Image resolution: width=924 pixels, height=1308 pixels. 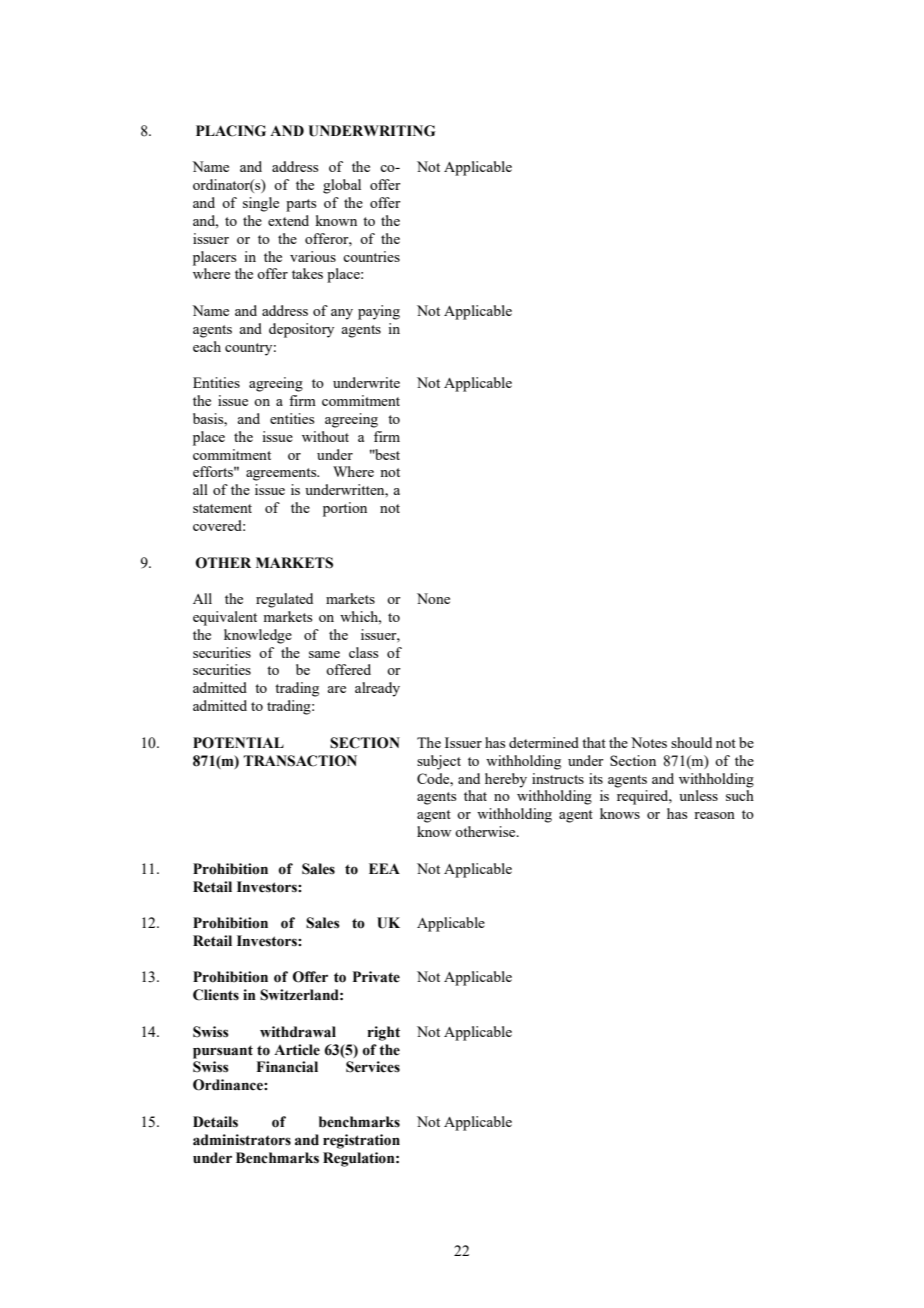 What do you see at coordinates (714, 815) in the screenshot?
I see `reason` at bounding box center [714, 815].
